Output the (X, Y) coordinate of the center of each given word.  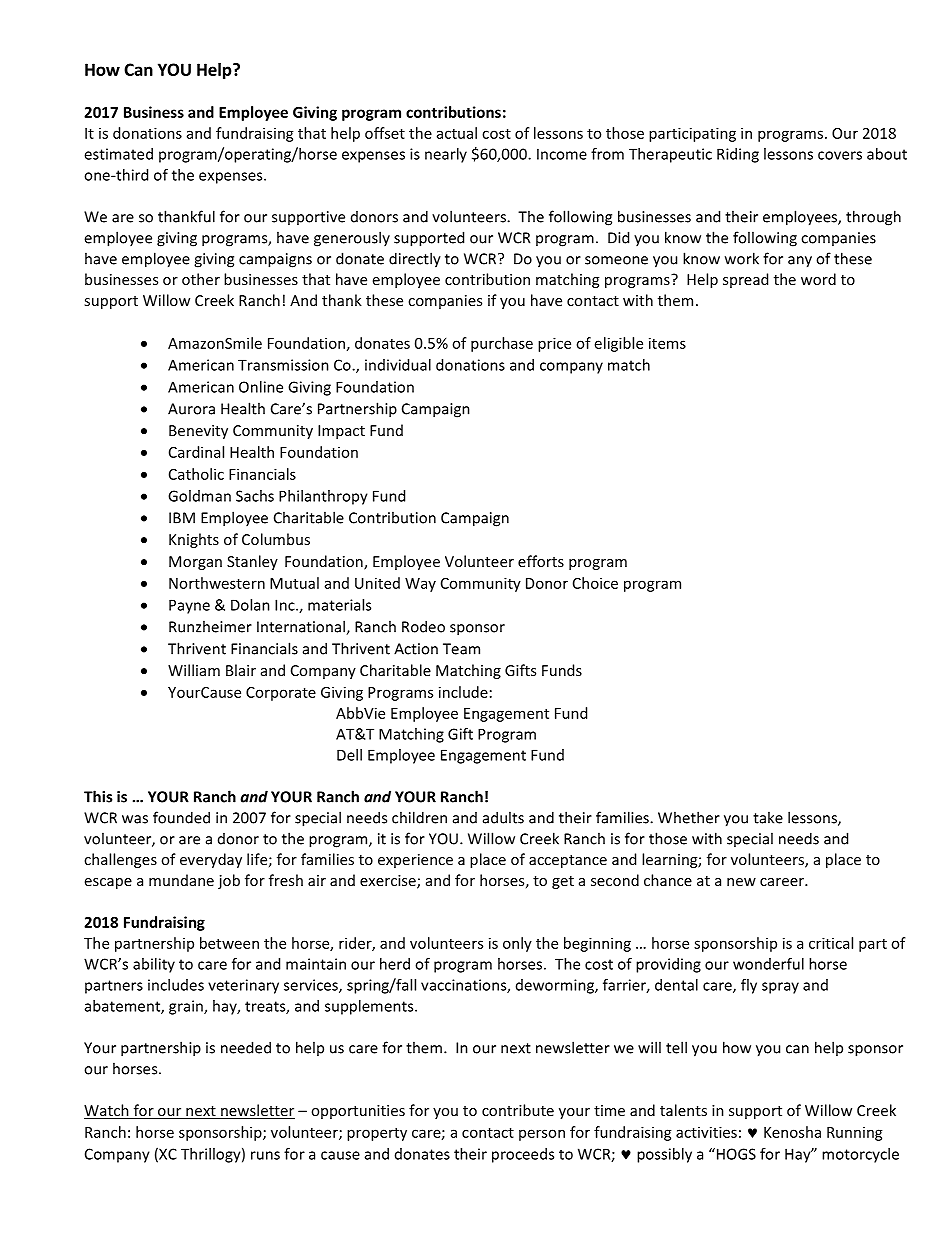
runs (265, 1155)
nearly (446, 155)
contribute (518, 1110)
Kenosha (792, 1132)
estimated (118, 154)
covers (840, 155)
